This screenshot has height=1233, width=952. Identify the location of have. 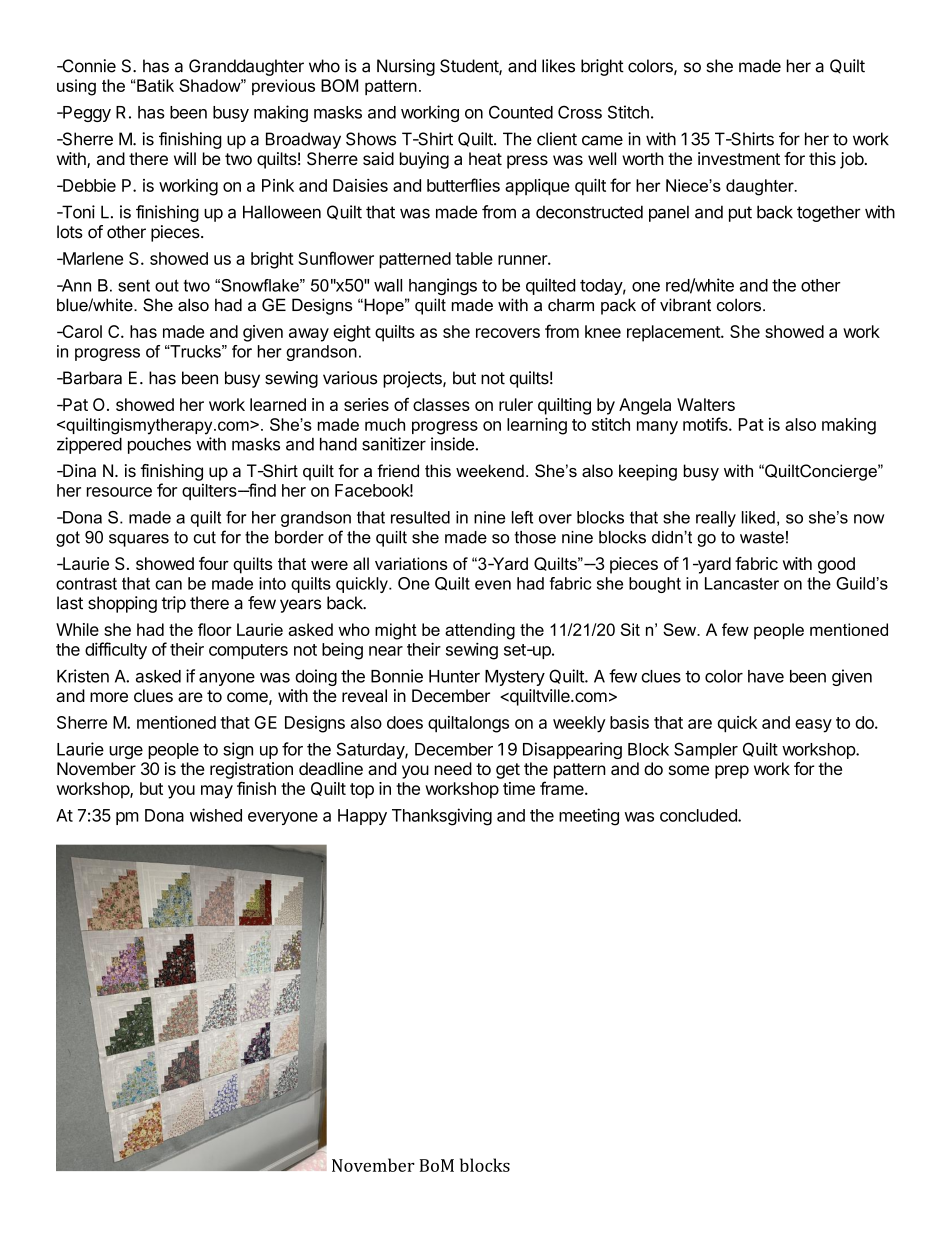
(766, 676).
